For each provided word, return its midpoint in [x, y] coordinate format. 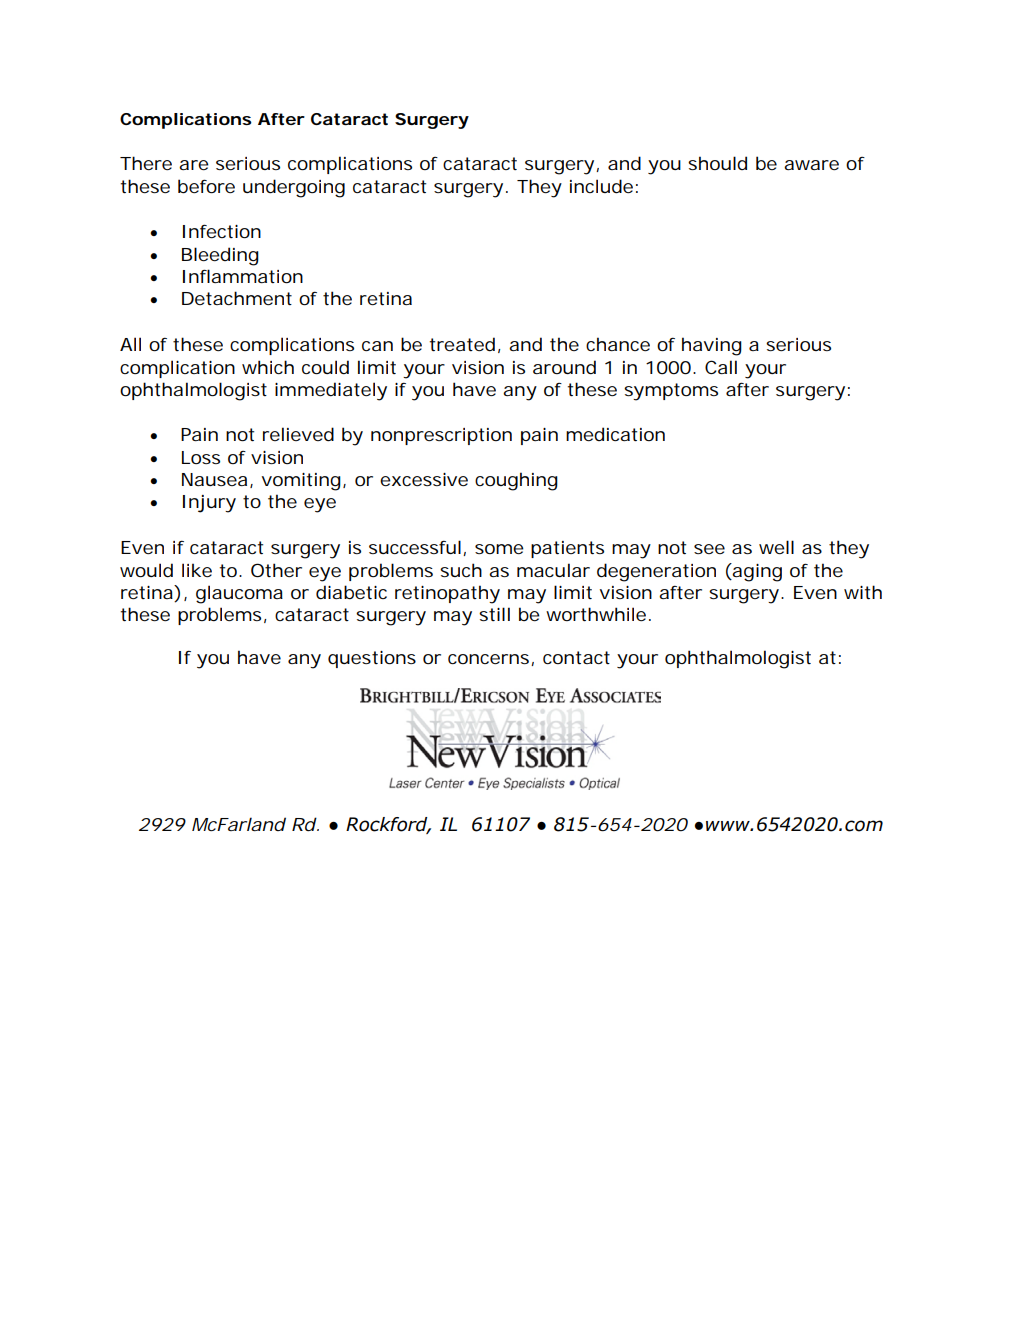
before [206, 186]
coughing [516, 481]
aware [811, 165]
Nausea [214, 479]
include [601, 186]
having [712, 346]
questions [372, 659]
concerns [490, 660]
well [776, 547]
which [268, 367]
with [863, 592]
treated [462, 344]
